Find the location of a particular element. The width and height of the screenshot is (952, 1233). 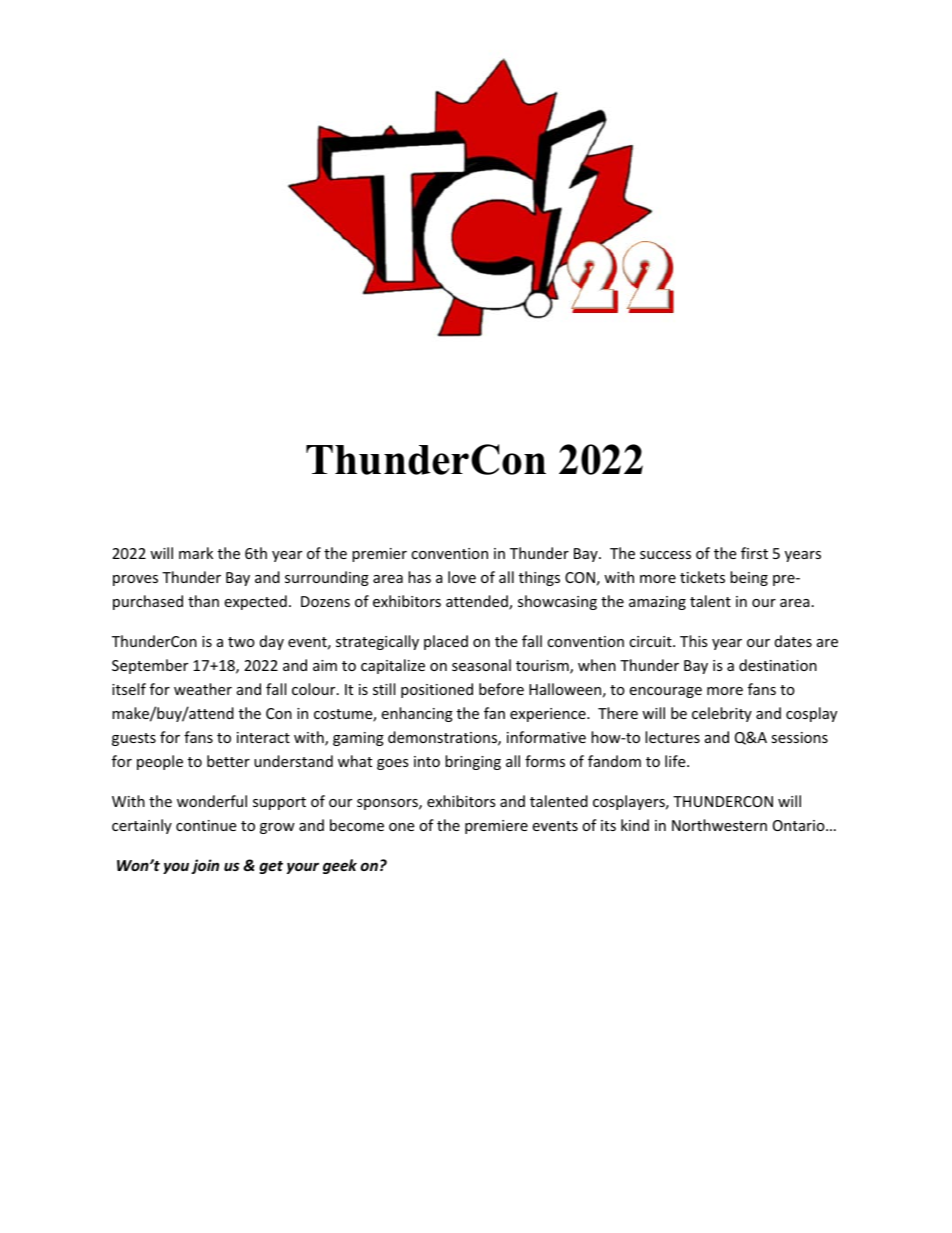

life is located at coordinates (676, 761).
